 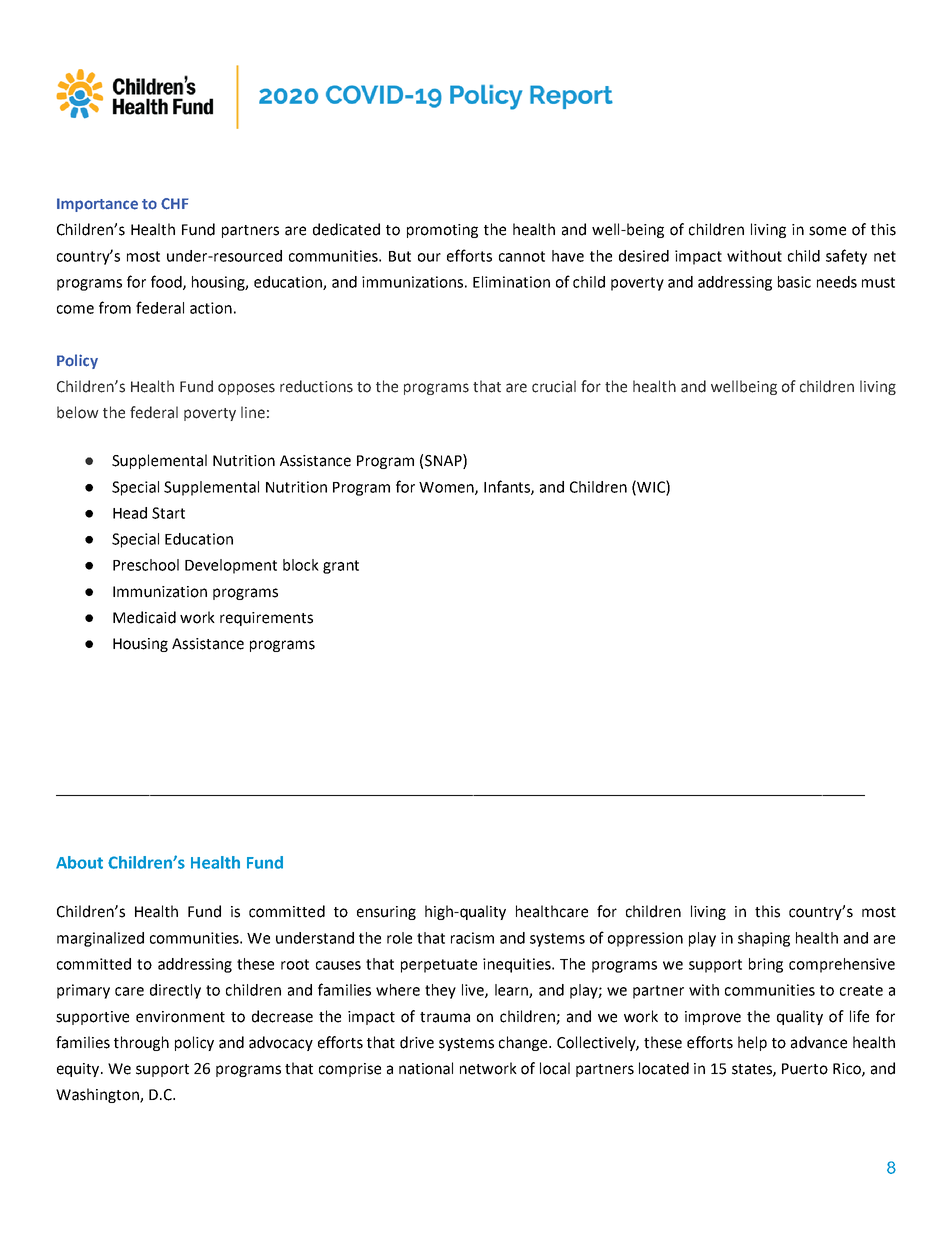 I want to click on Start, so click(x=168, y=513).
